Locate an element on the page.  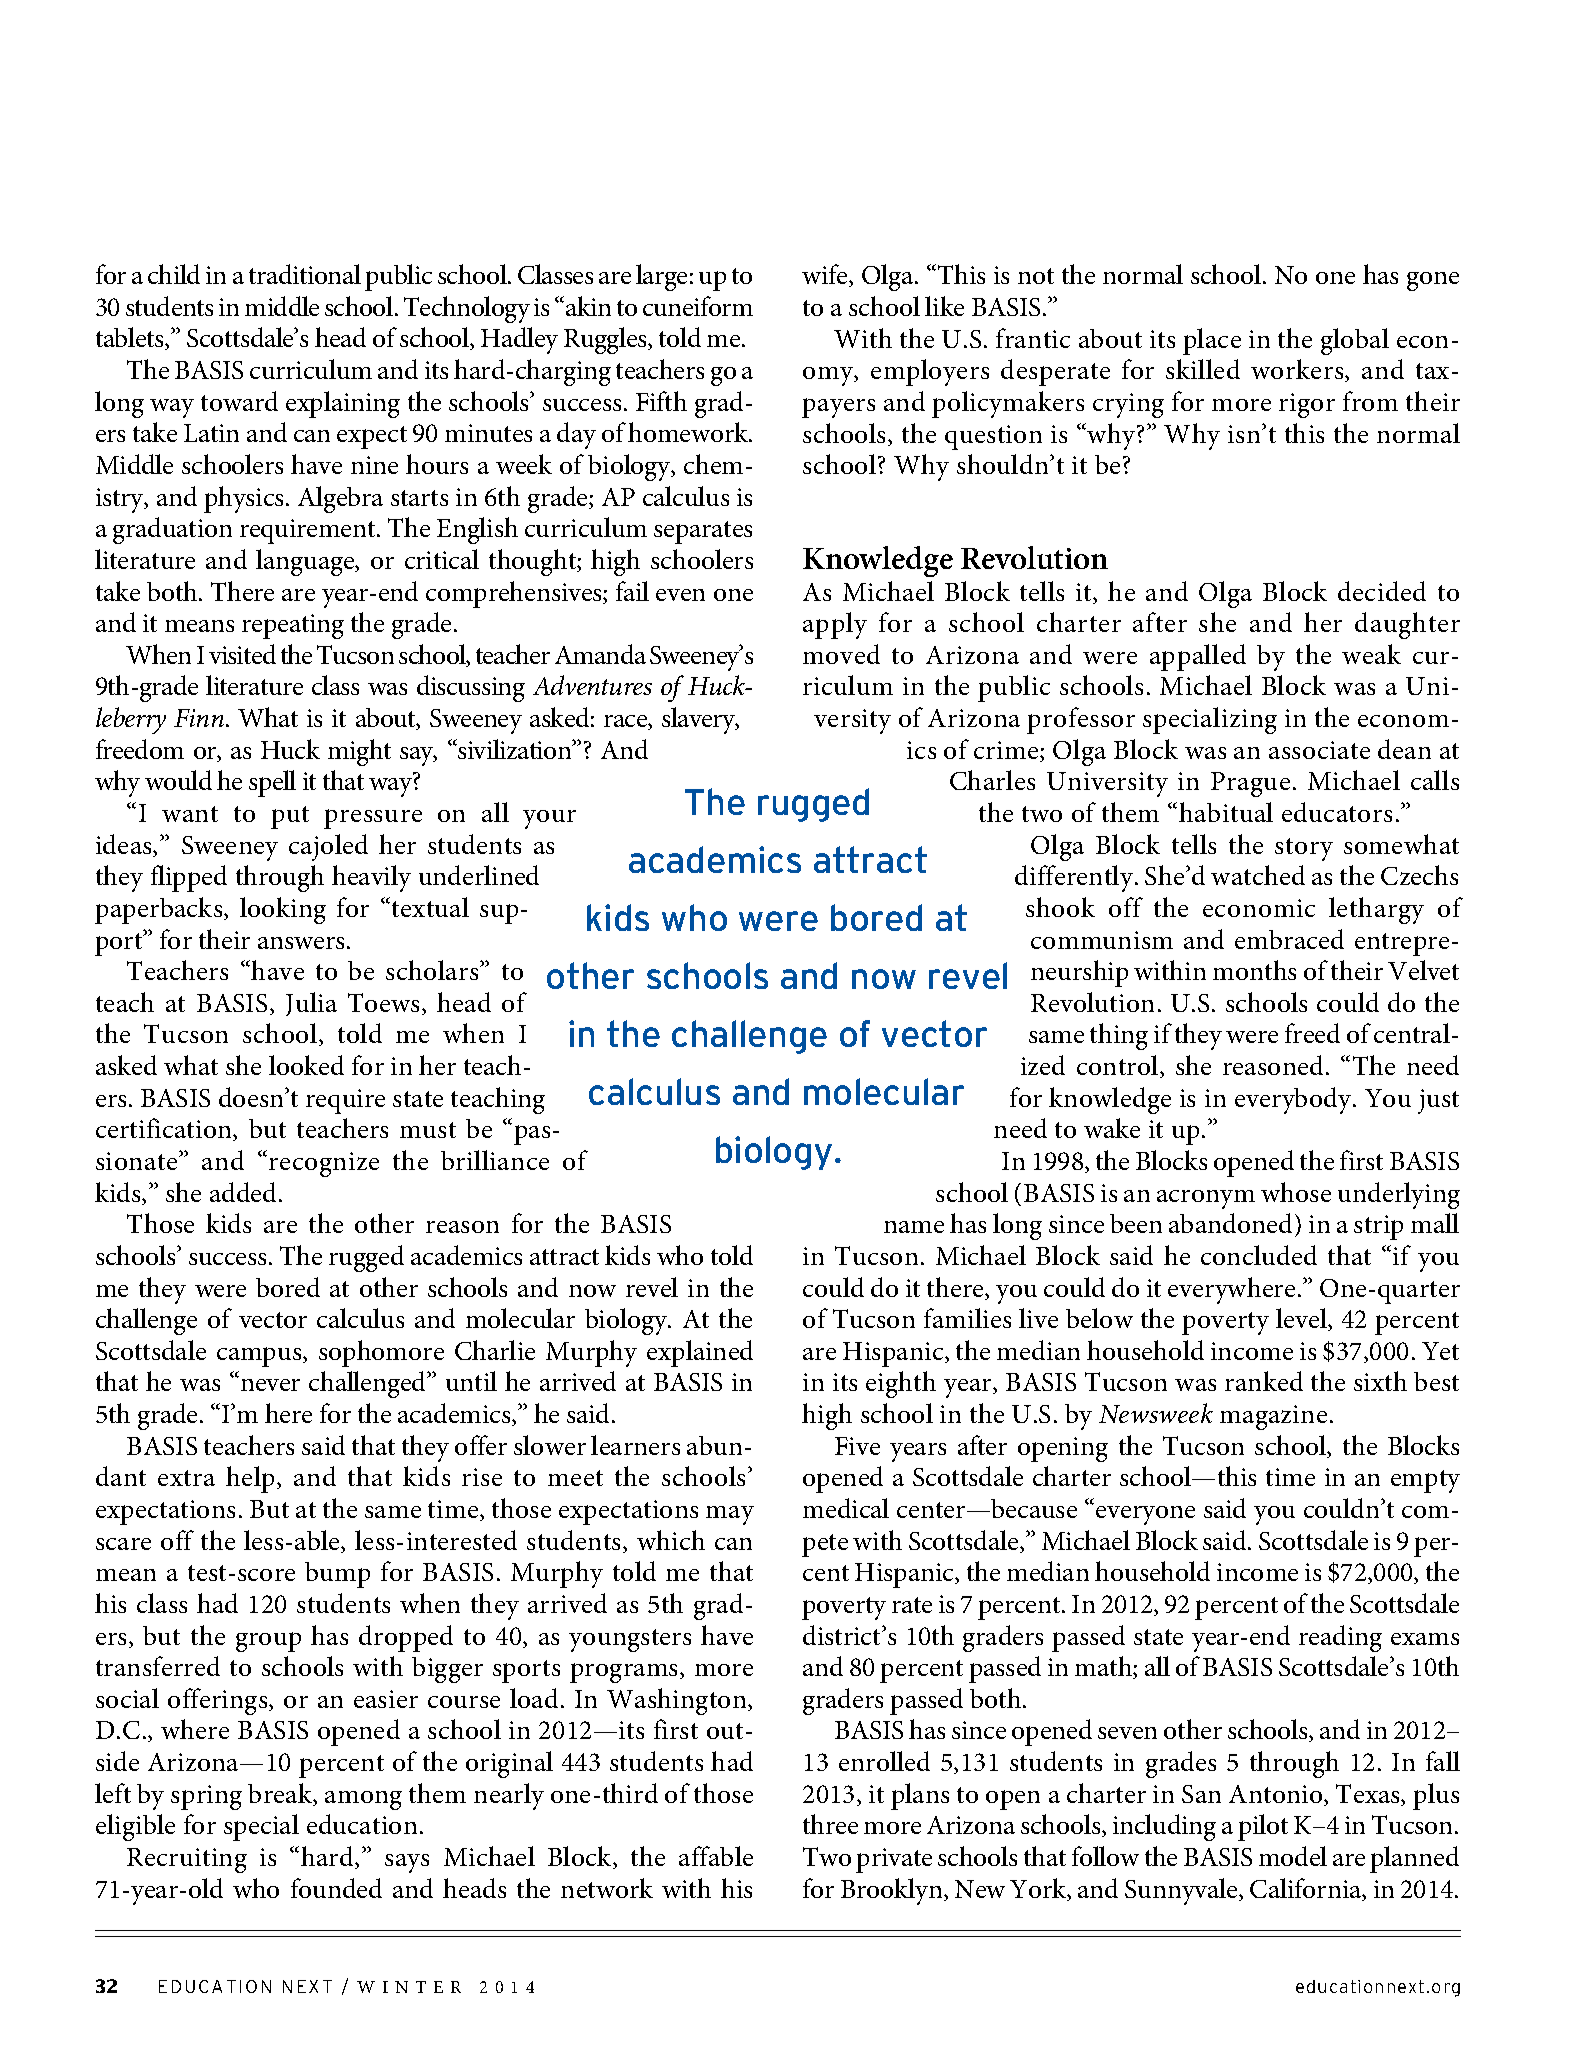
place is located at coordinates (1212, 341).
